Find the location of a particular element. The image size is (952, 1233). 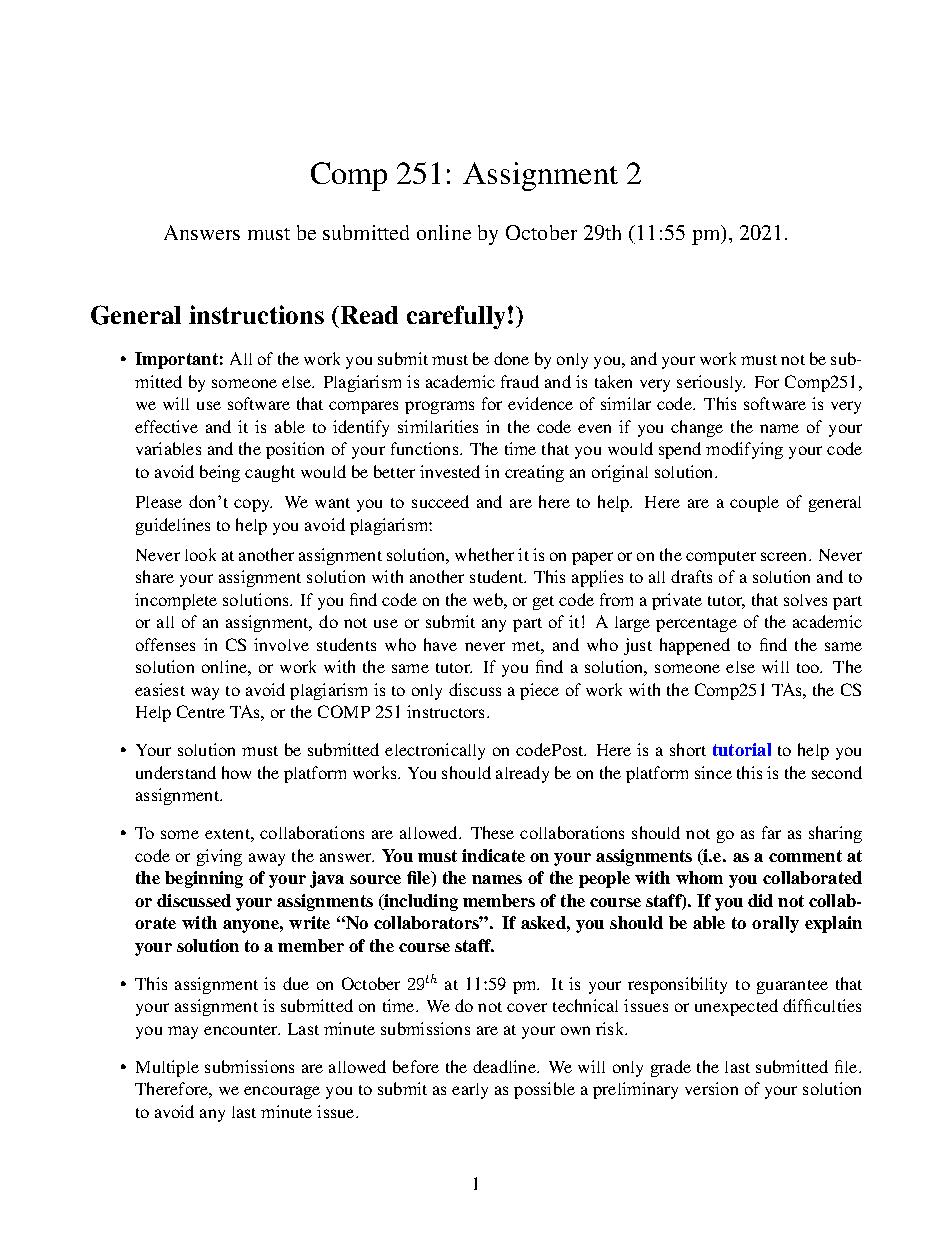

seriously is located at coordinates (711, 383).
